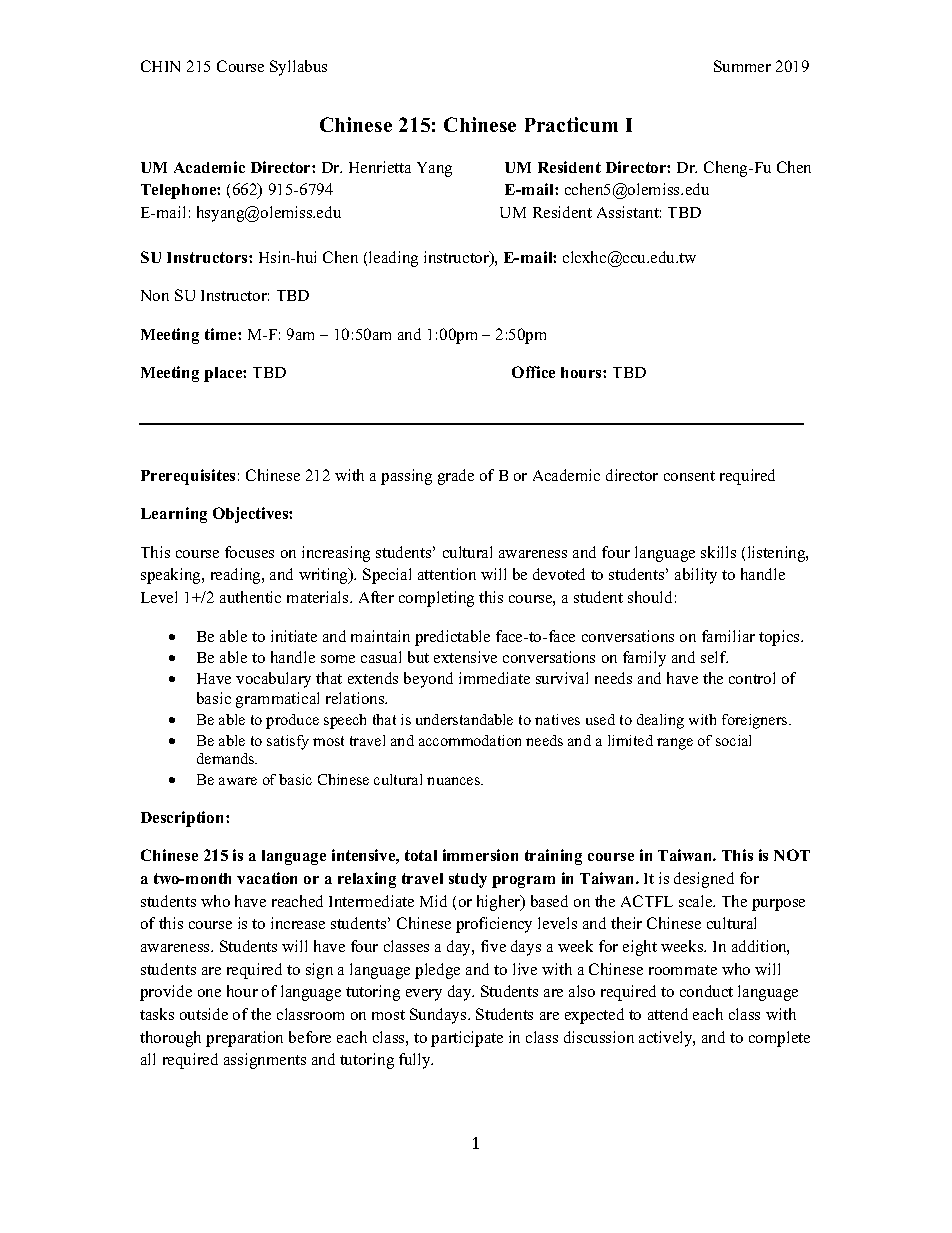 The height and width of the image is (1233, 952). What do you see at coordinates (249, 552) in the image?
I see `focuses` at bounding box center [249, 552].
